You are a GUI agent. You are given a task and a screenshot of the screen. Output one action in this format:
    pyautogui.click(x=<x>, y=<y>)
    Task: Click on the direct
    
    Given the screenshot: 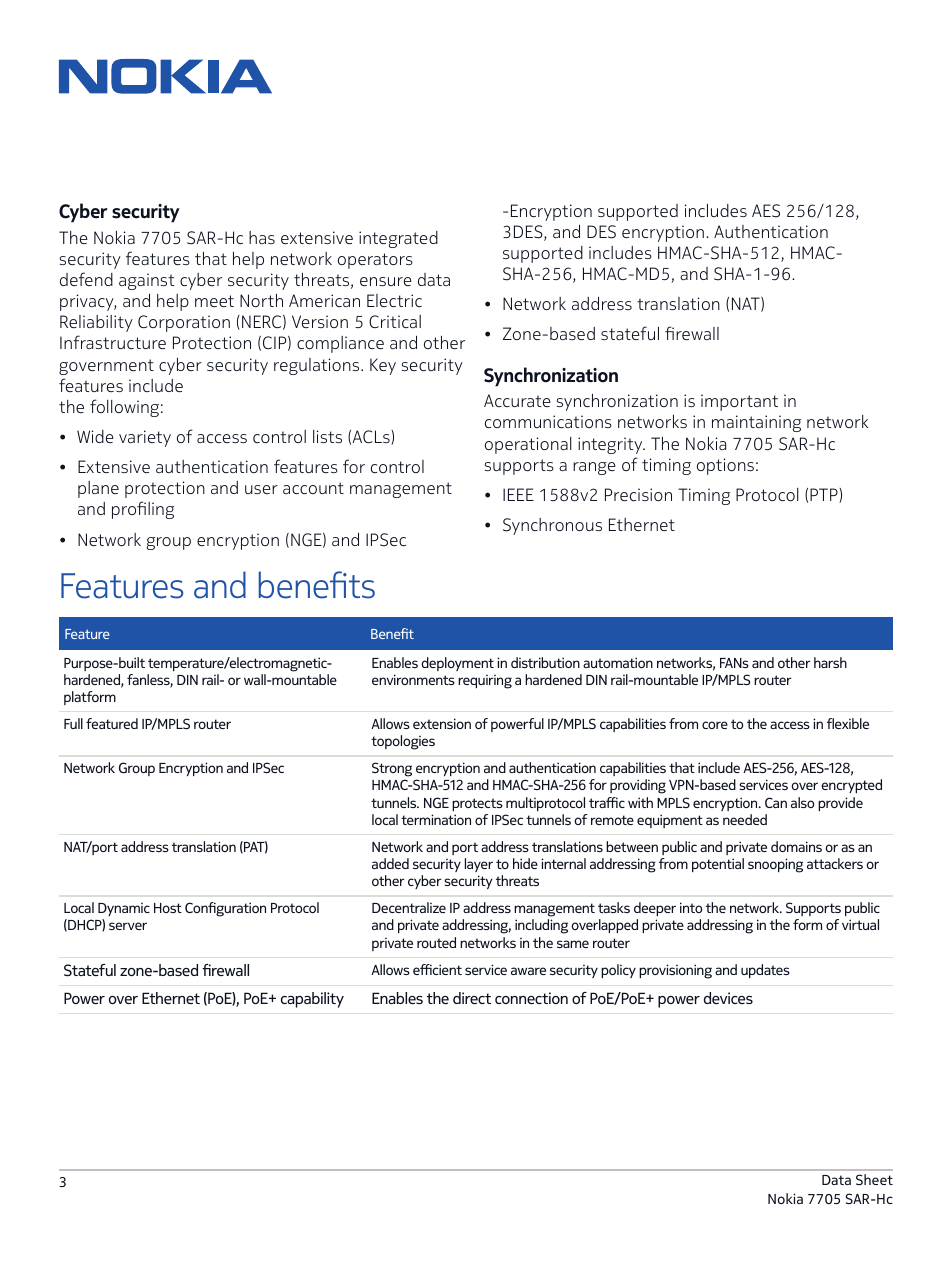 What is the action you would take?
    pyautogui.click(x=472, y=998)
